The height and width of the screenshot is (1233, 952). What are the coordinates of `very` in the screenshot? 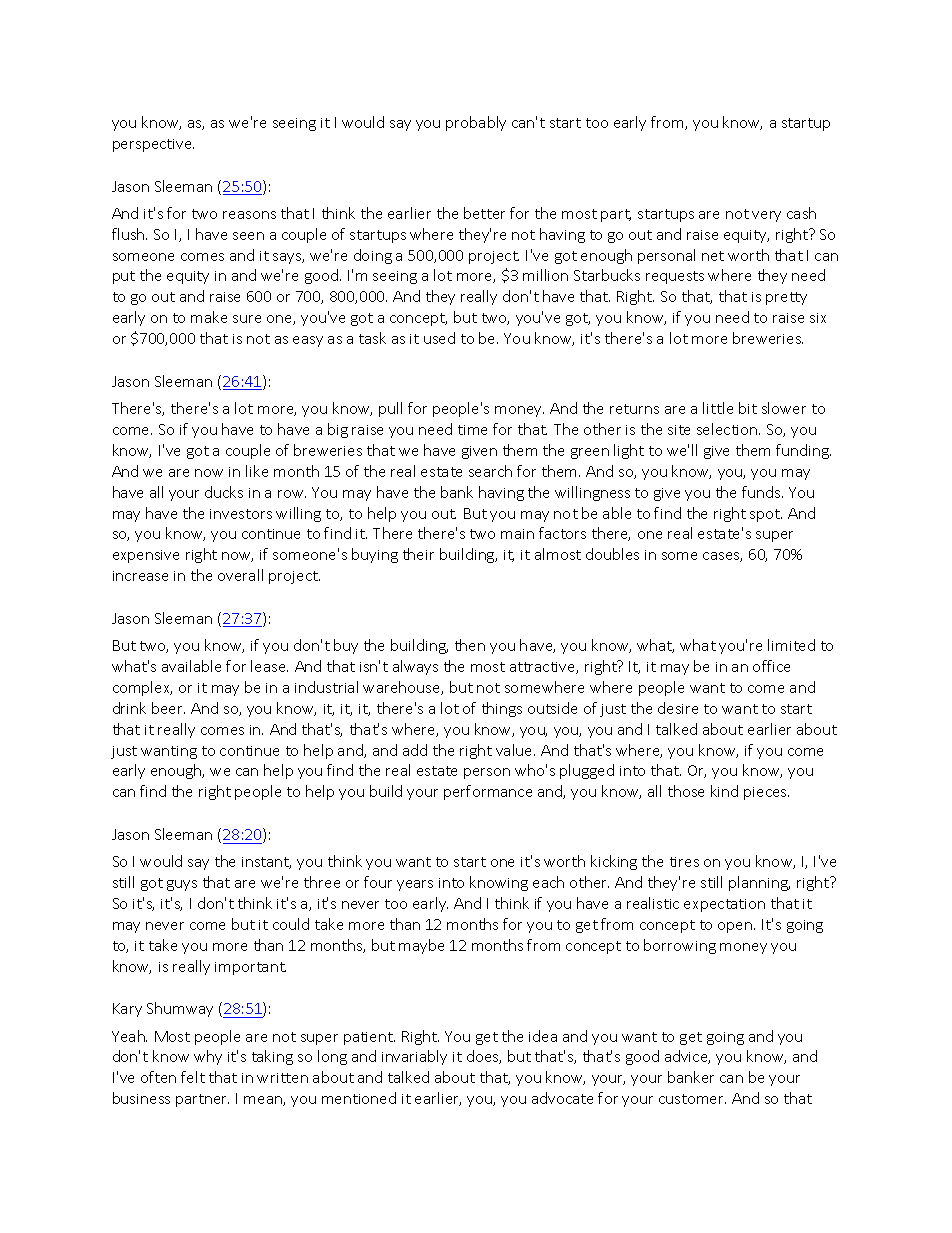 It's located at (766, 216).
